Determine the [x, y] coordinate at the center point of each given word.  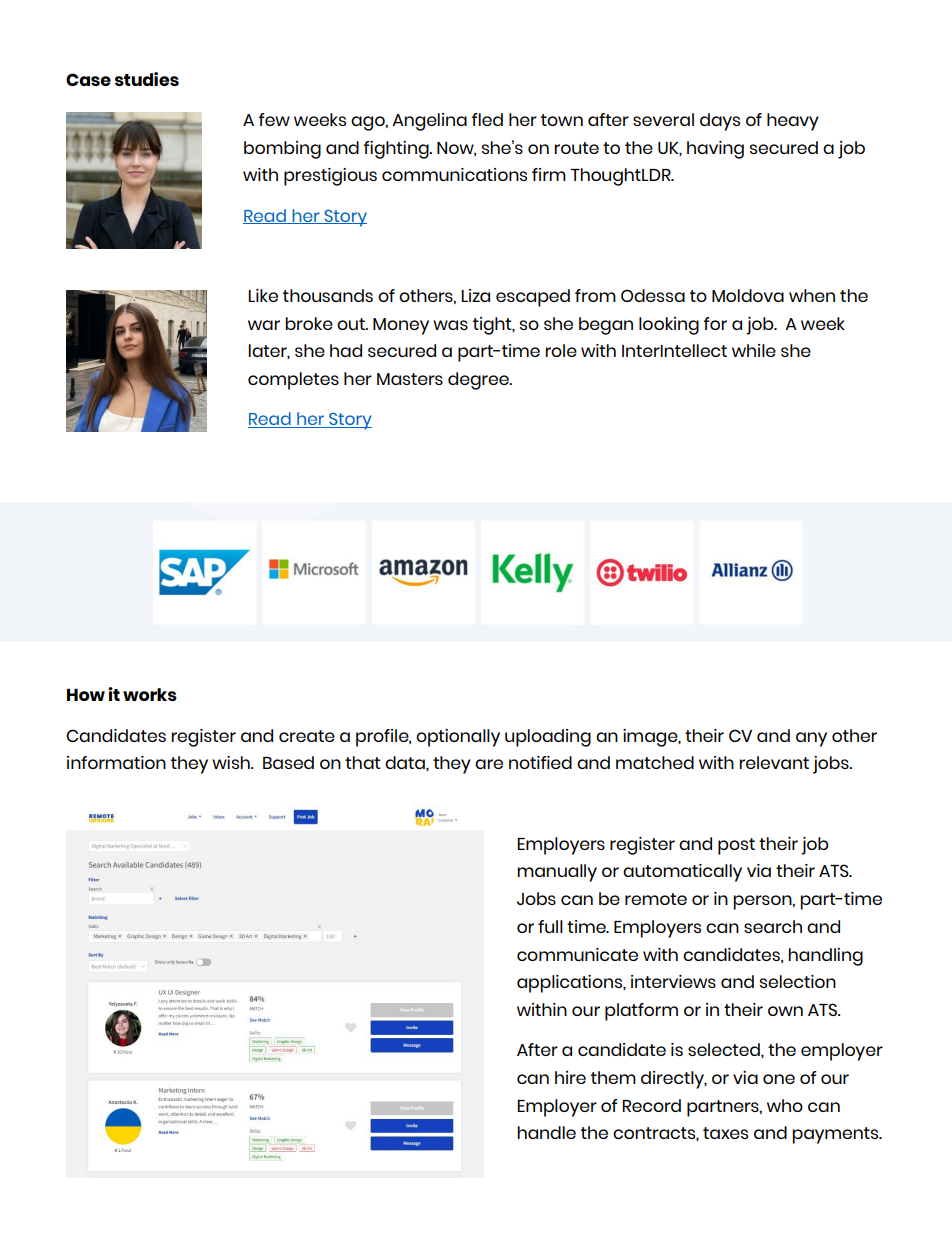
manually [557, 873]
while [754, 350]
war [264, 325]
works [150, 694]
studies [147, 79]
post [736, 846]
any [811, 739]
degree [479, 381]
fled [487, 119]
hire [570, 1077]
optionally [458, 738]
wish [232, 762]
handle [546, 1132]
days [720, 122]
